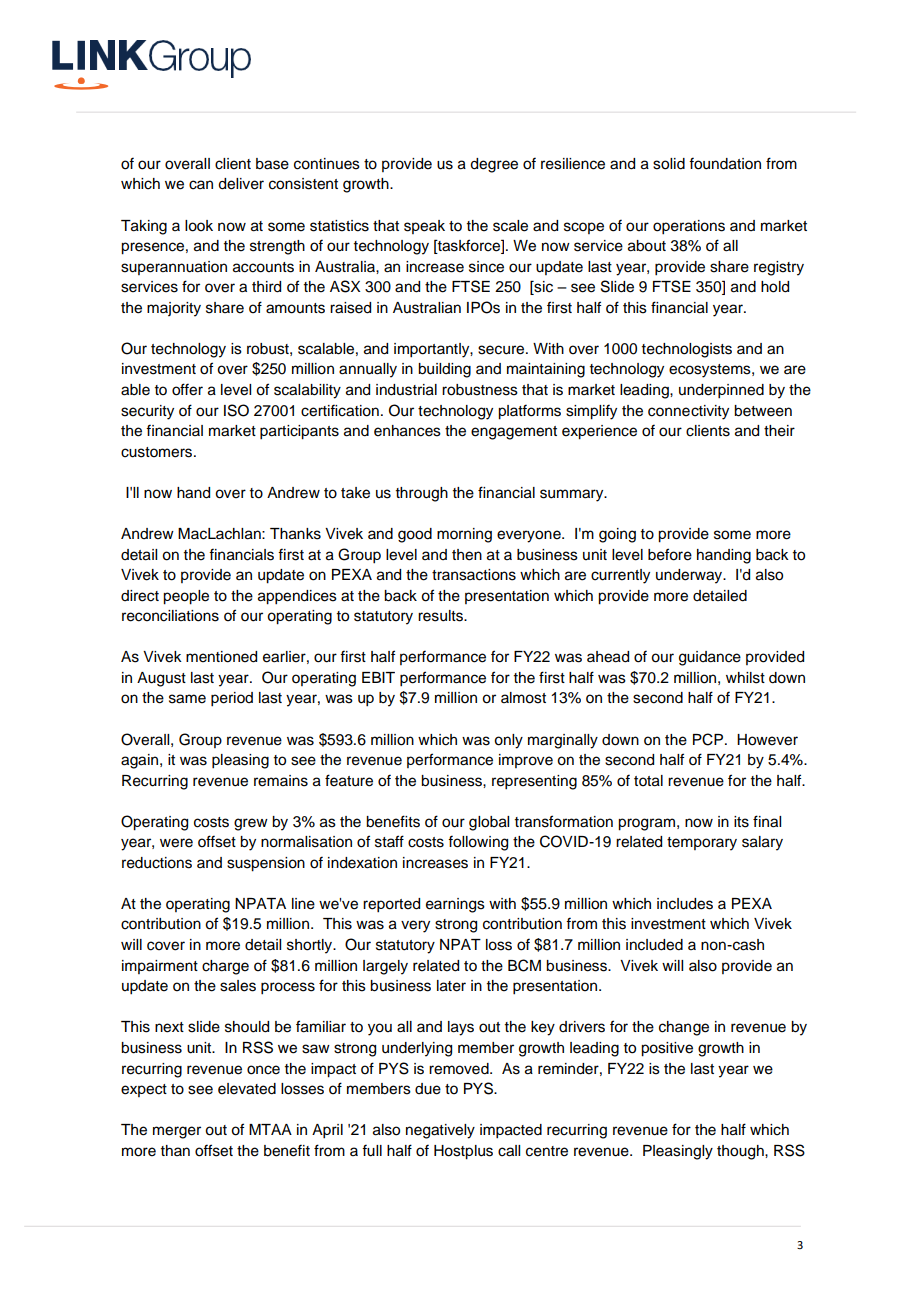 This image has width=924, height=1309. Describe the element at coordinates (508, 741) in the image. I see `only` at that location.
